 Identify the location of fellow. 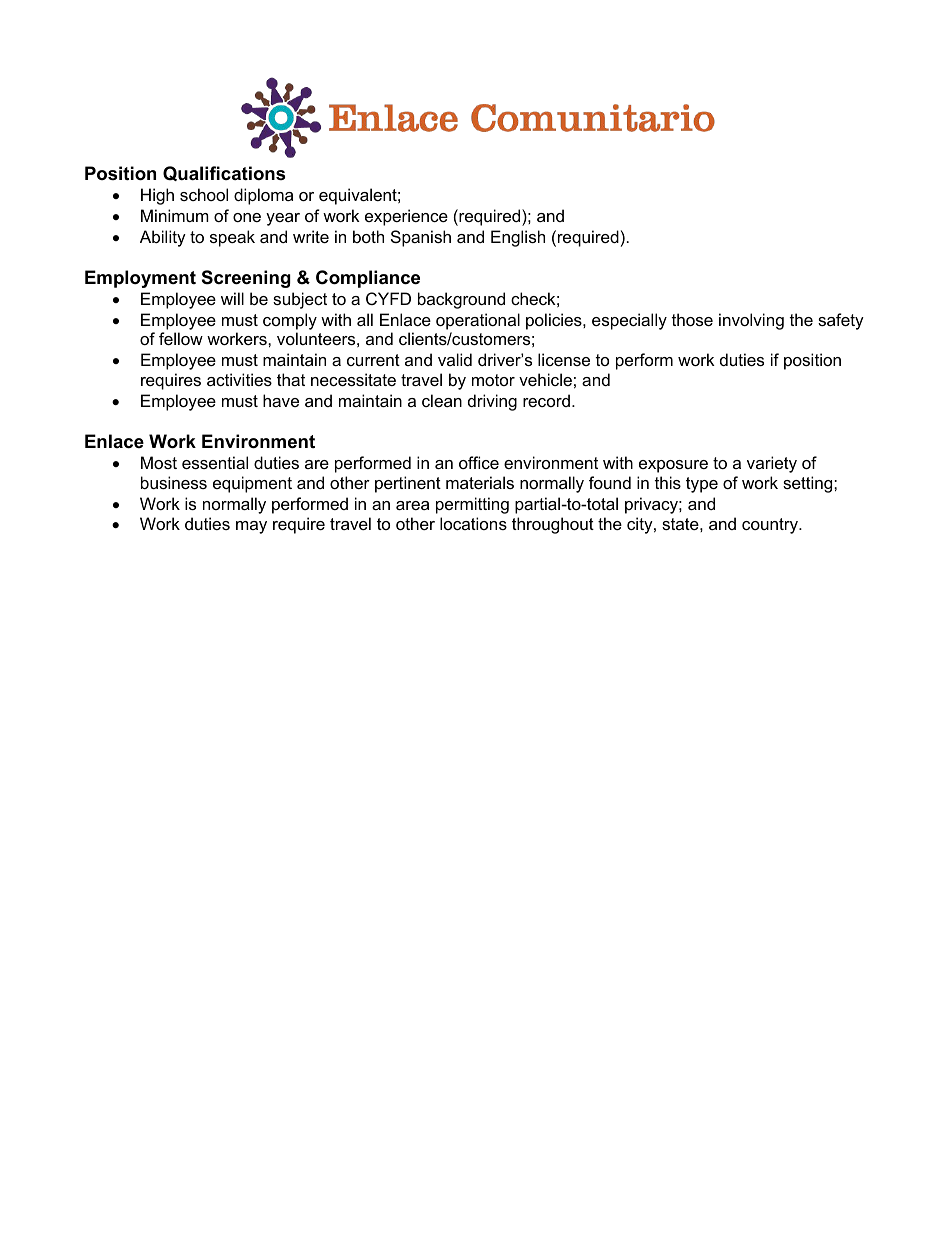
(181, 338).
